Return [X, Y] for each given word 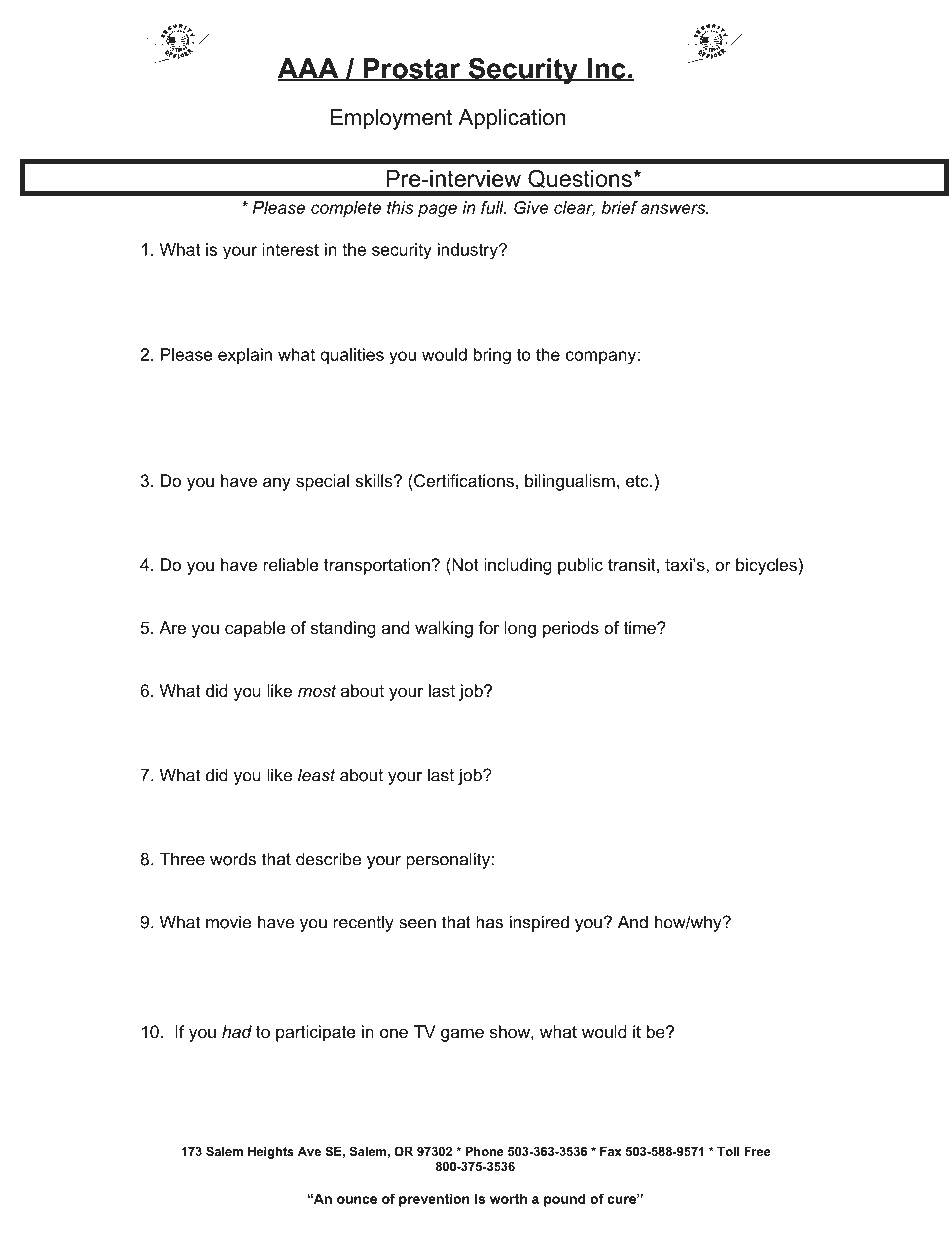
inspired [539, 923]
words [233, 859]
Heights [271, 1153]
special [322, 482]
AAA [309, 69]
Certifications [463, 480]
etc [638, 481]
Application [512, 119]
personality [448, 860]
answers [674, 209]
